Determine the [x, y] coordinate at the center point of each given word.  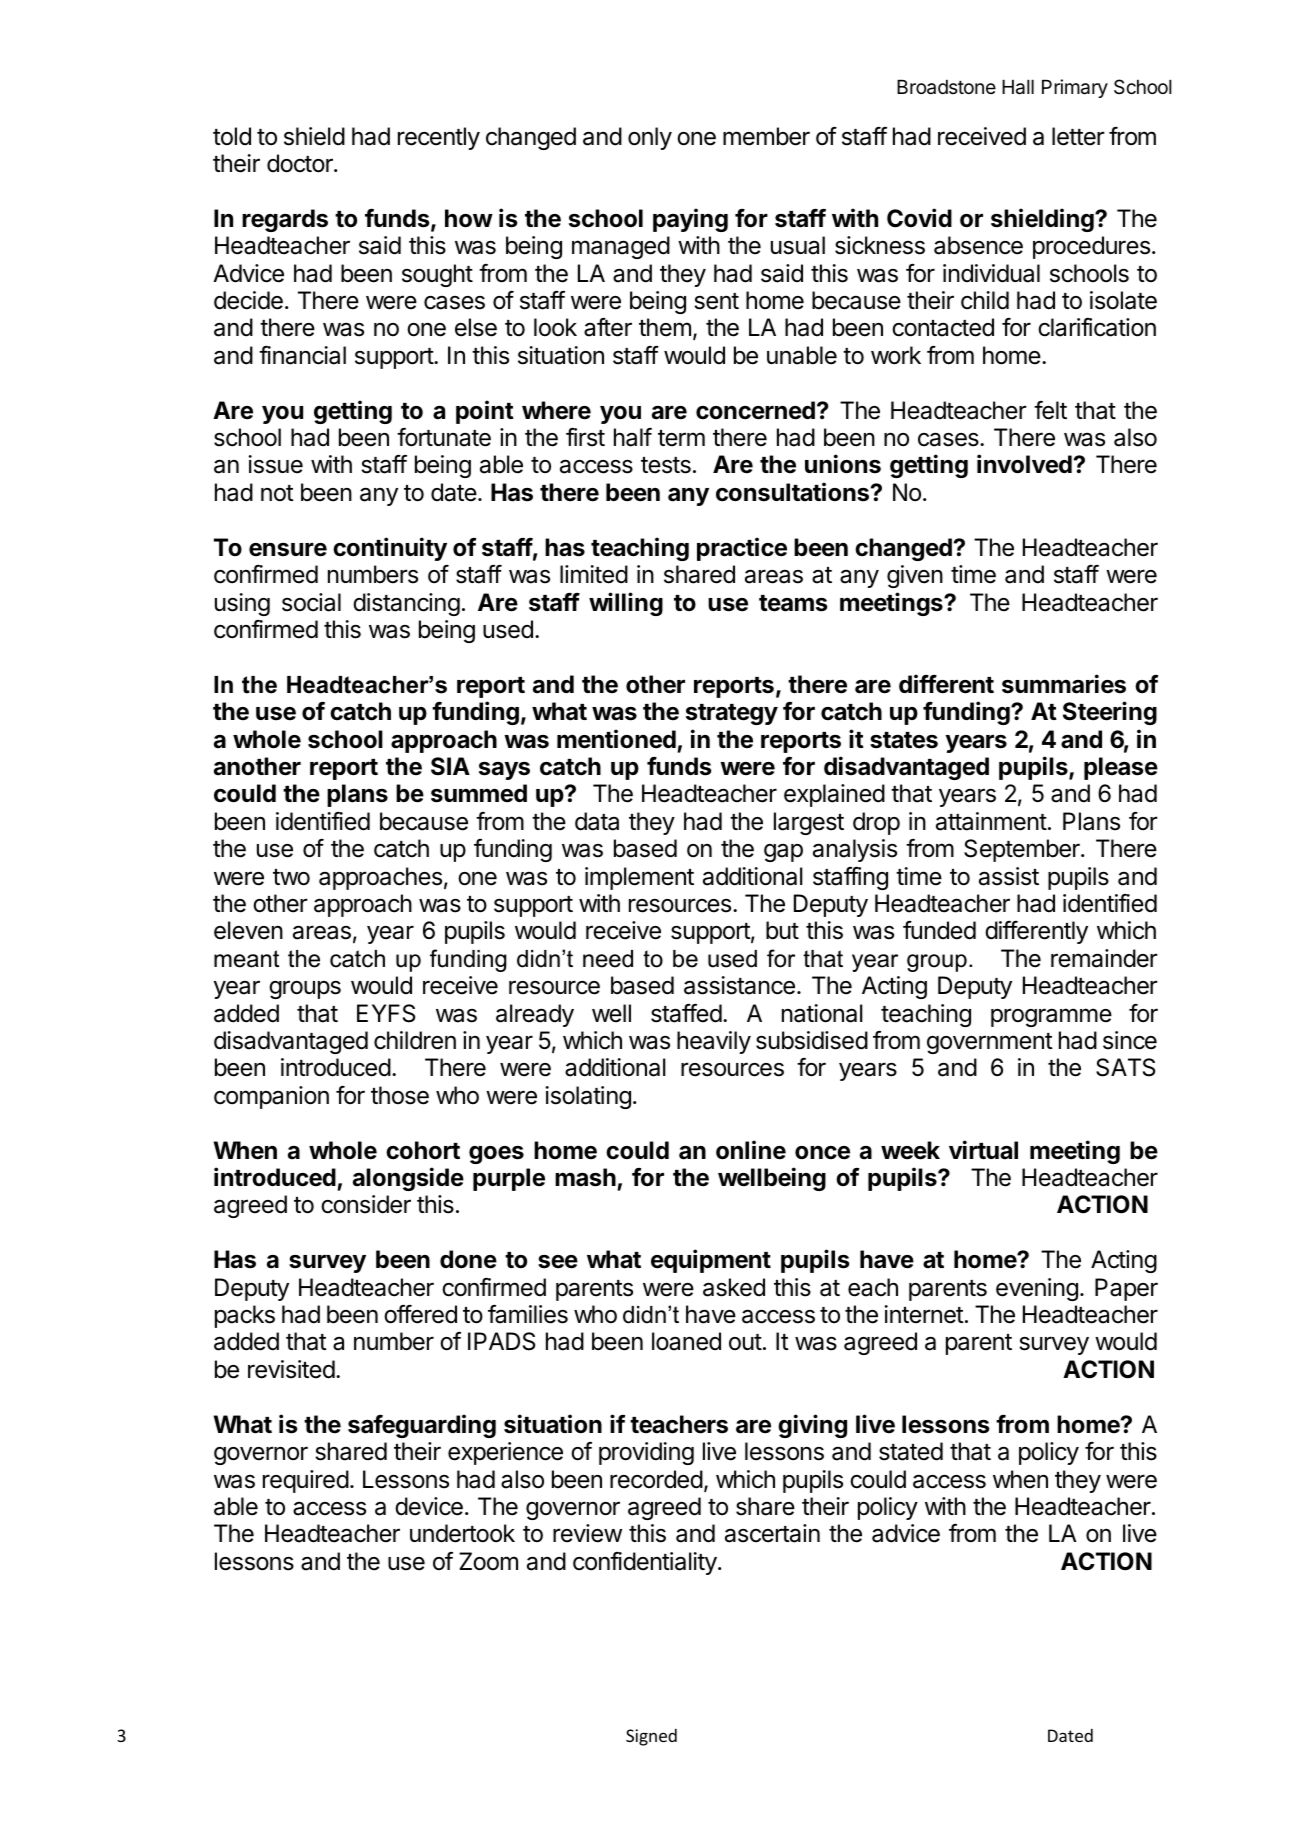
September [1023, 850]
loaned [686, 1341]
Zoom [488, 1561]
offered [420, 1314]
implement [639, 878]
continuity [390, 549]
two [291, 877]
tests [666, 465]
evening [1037, 1289]
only [650, 138]
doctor [301, 163]
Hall [1018, 87]
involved [1024, 464]
